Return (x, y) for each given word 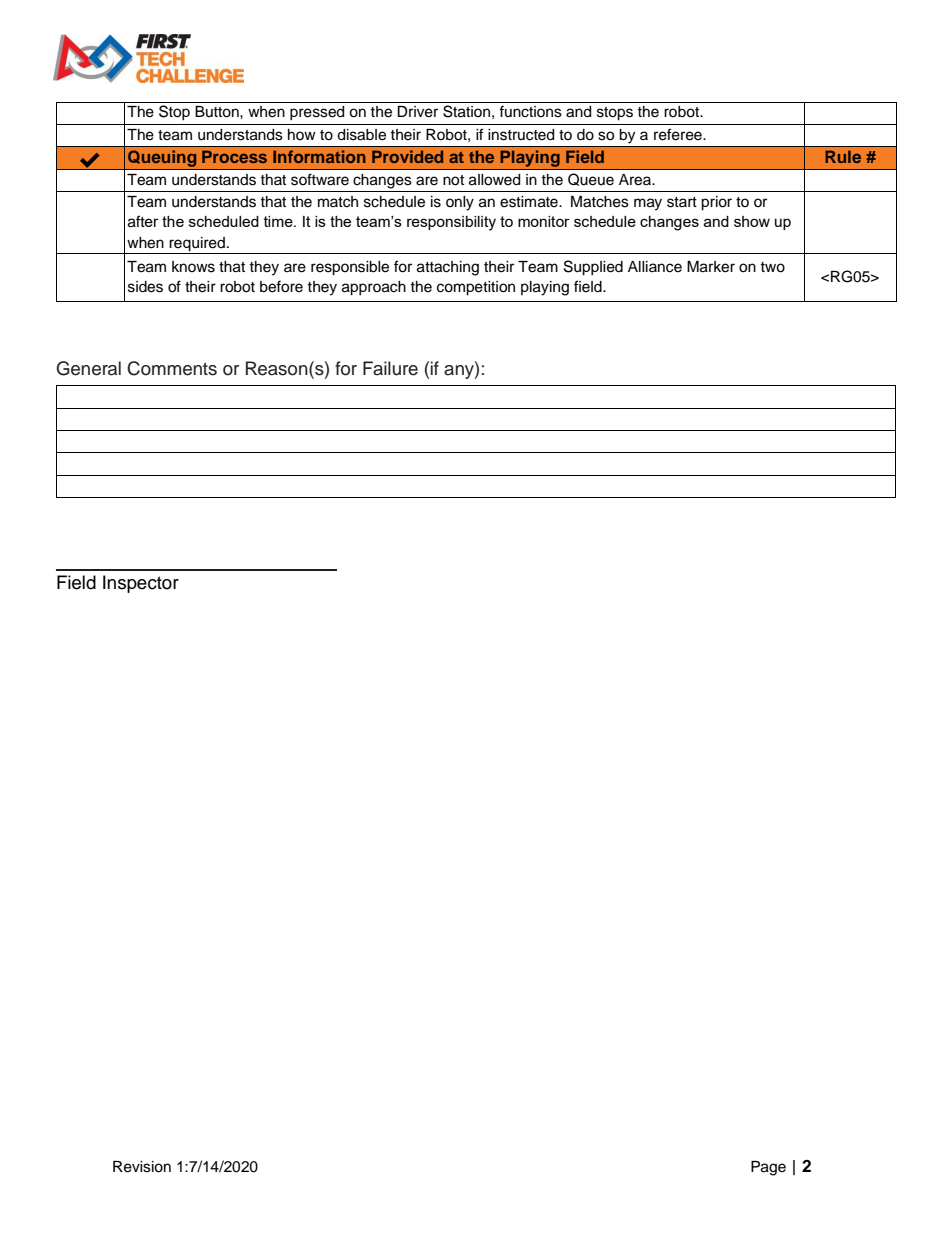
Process (234, 156)
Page (768, 1168)
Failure (390, 368)
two (772, 267)
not (453, 180)
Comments (172, 368)
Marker (711, 267)
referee (679, 134)
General (89, 368)
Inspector (141, 584)
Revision (142, 1167)
